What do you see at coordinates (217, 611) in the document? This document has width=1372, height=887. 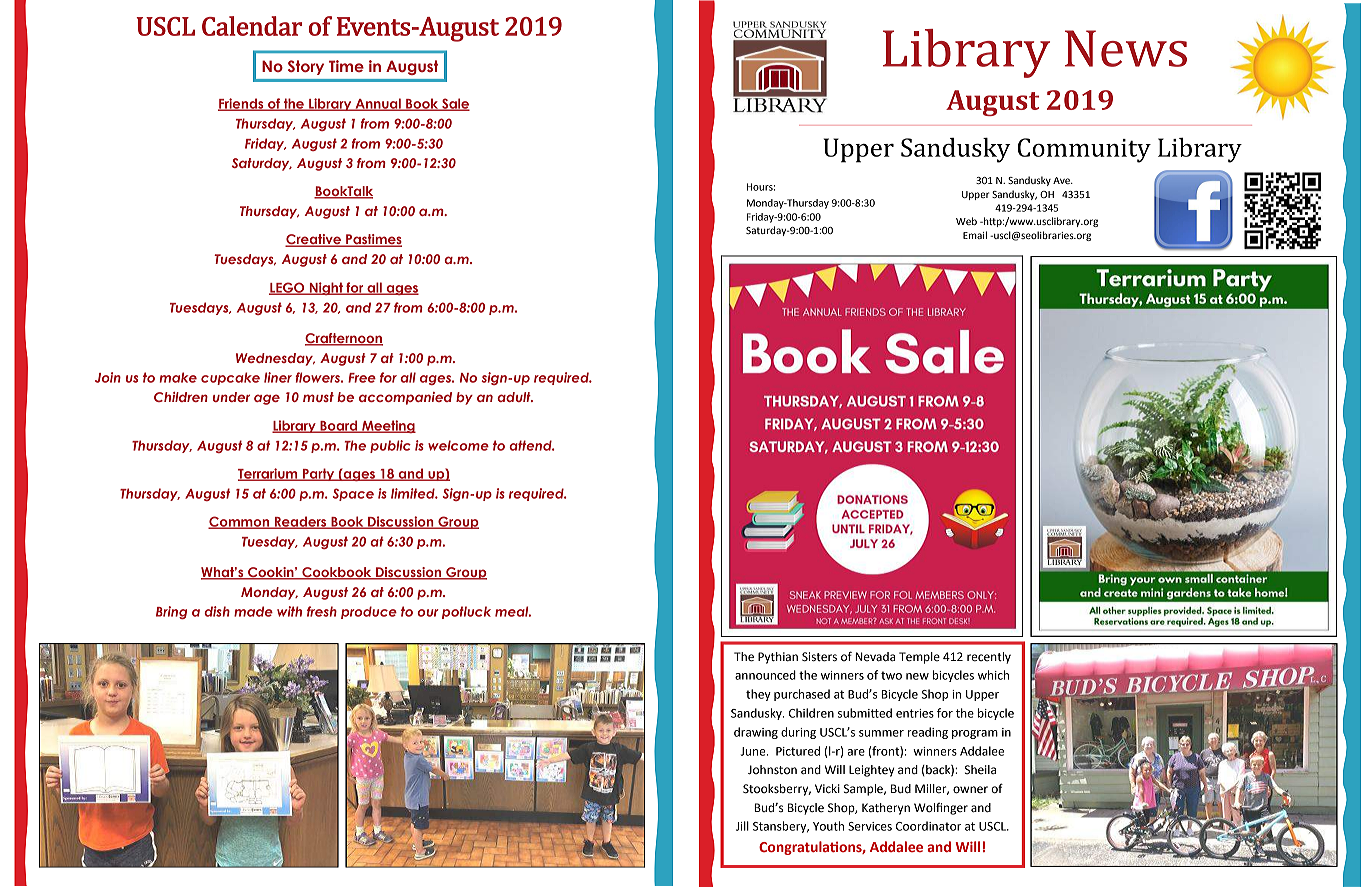 I see `dish` at bounding box center [217, 611].
